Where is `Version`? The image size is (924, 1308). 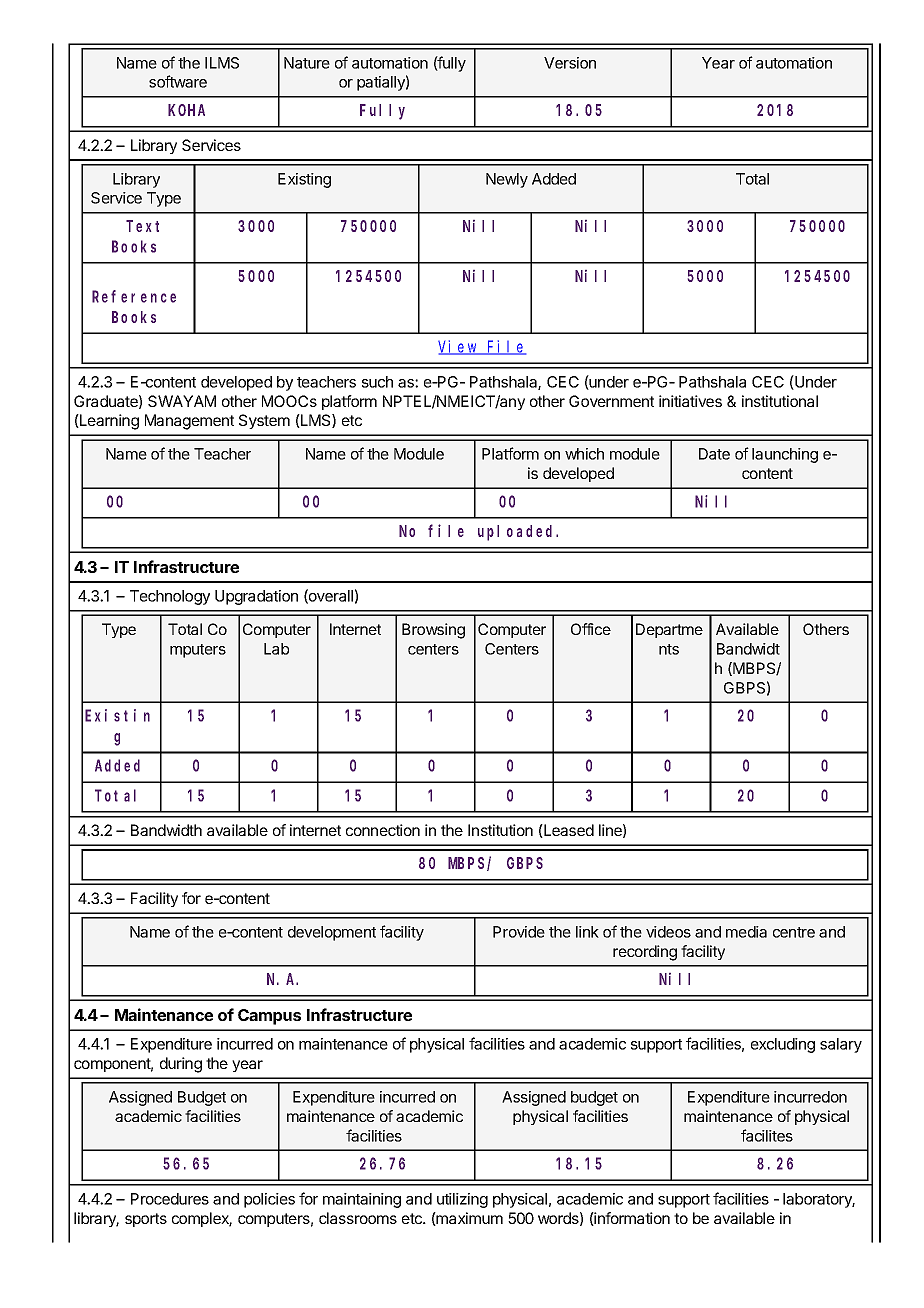
Version is located at coordinates (570, 63).
